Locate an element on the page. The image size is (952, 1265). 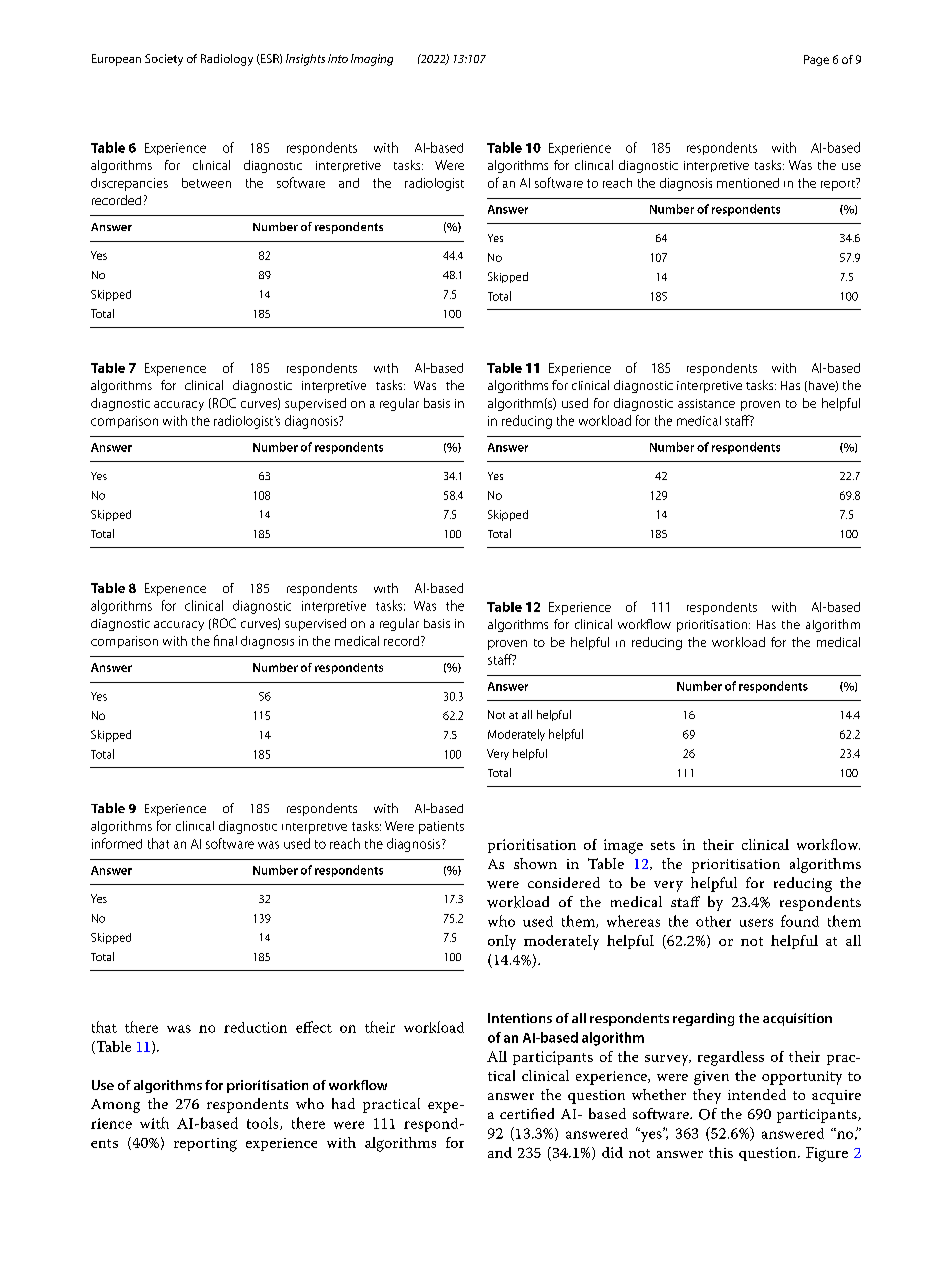
assistance is located at coordinates (706, 403).
